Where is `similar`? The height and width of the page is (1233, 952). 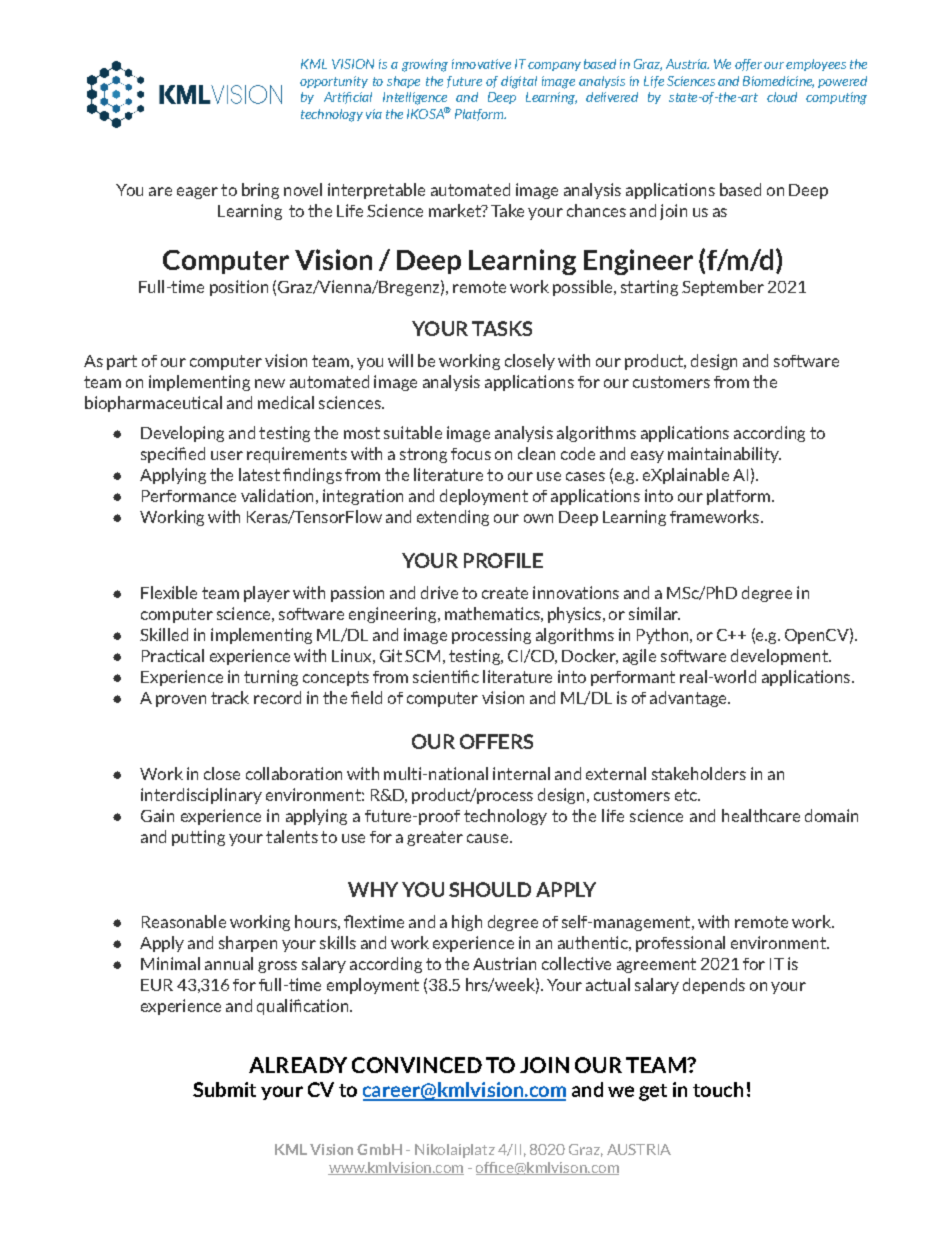
similar is located at coordinates (654, 613).
